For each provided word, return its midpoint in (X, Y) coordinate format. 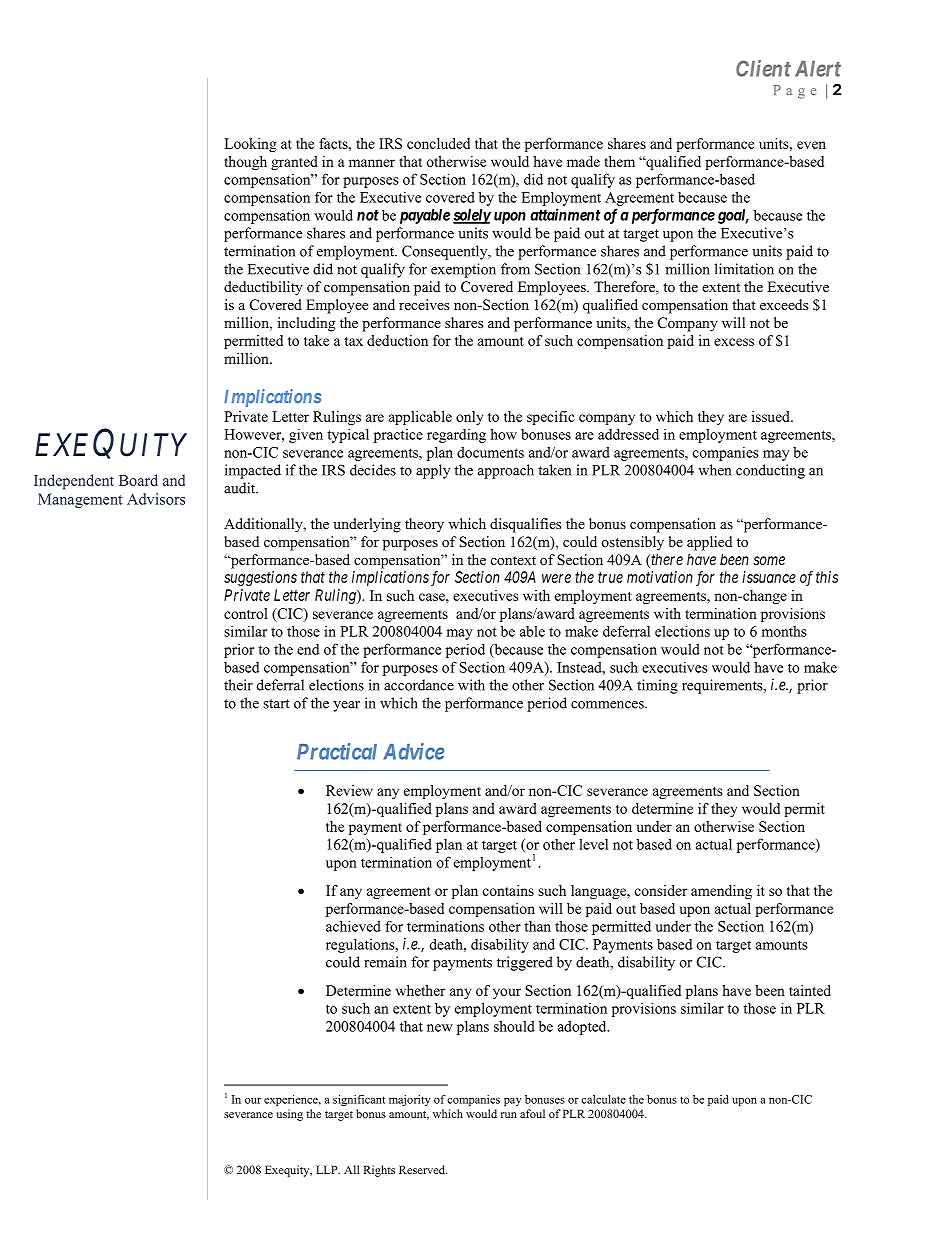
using (289, 1115)
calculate (603, 1099)
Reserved (423, 1169)
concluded (438, 143)
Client (763, 68)
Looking (250, 145)
